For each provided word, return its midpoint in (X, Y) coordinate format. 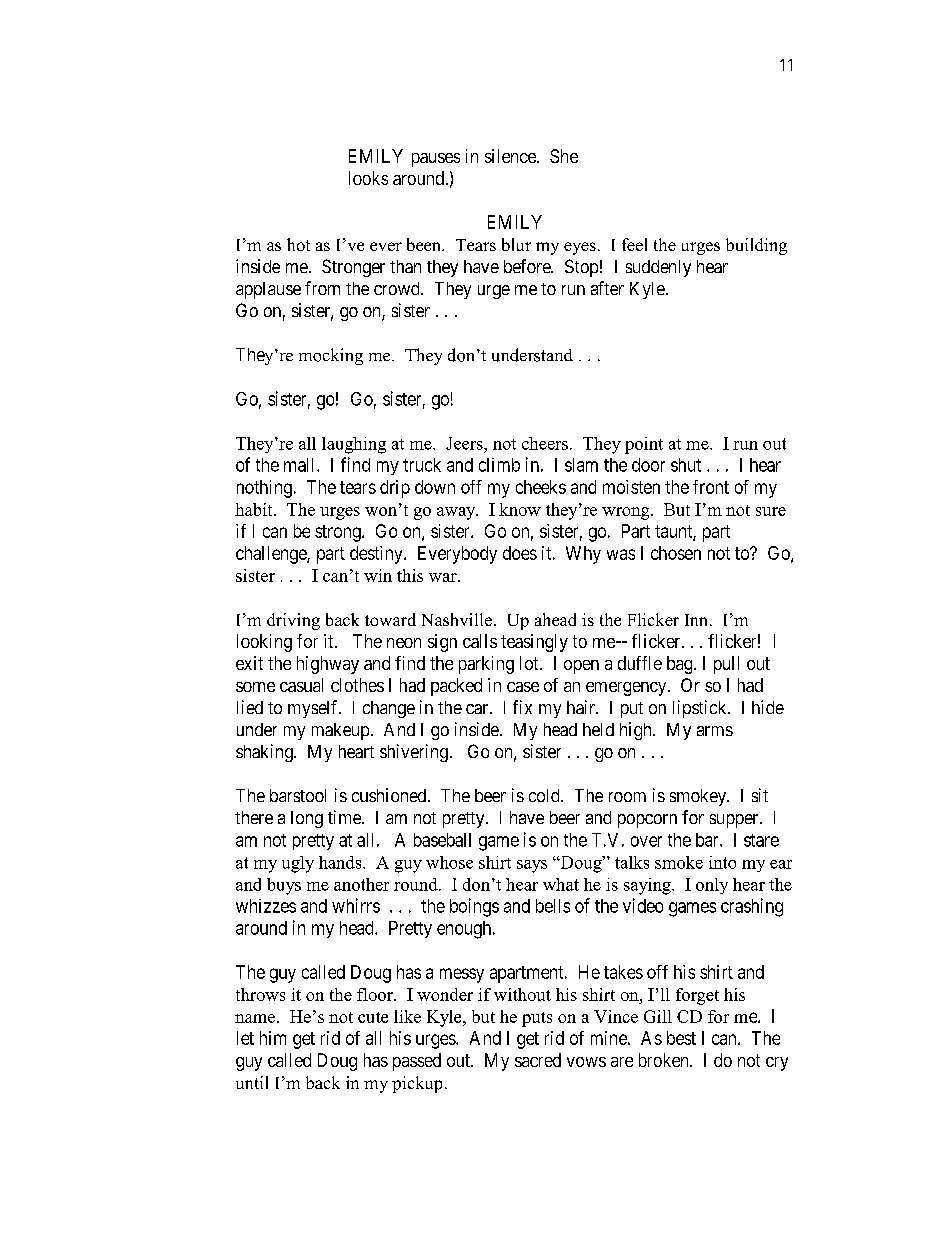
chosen (676, 553)
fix (522, 707)
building (756, 246)
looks (368, 178)
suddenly (658, 268)
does (520, 553)
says (532, 866)
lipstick (701, 709)
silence (511, 156)
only (712, 886)
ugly (298, 864)
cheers (545, 443)
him (273, 1038)
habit (255, 509)
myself (314, 709)
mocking (331, 356)
